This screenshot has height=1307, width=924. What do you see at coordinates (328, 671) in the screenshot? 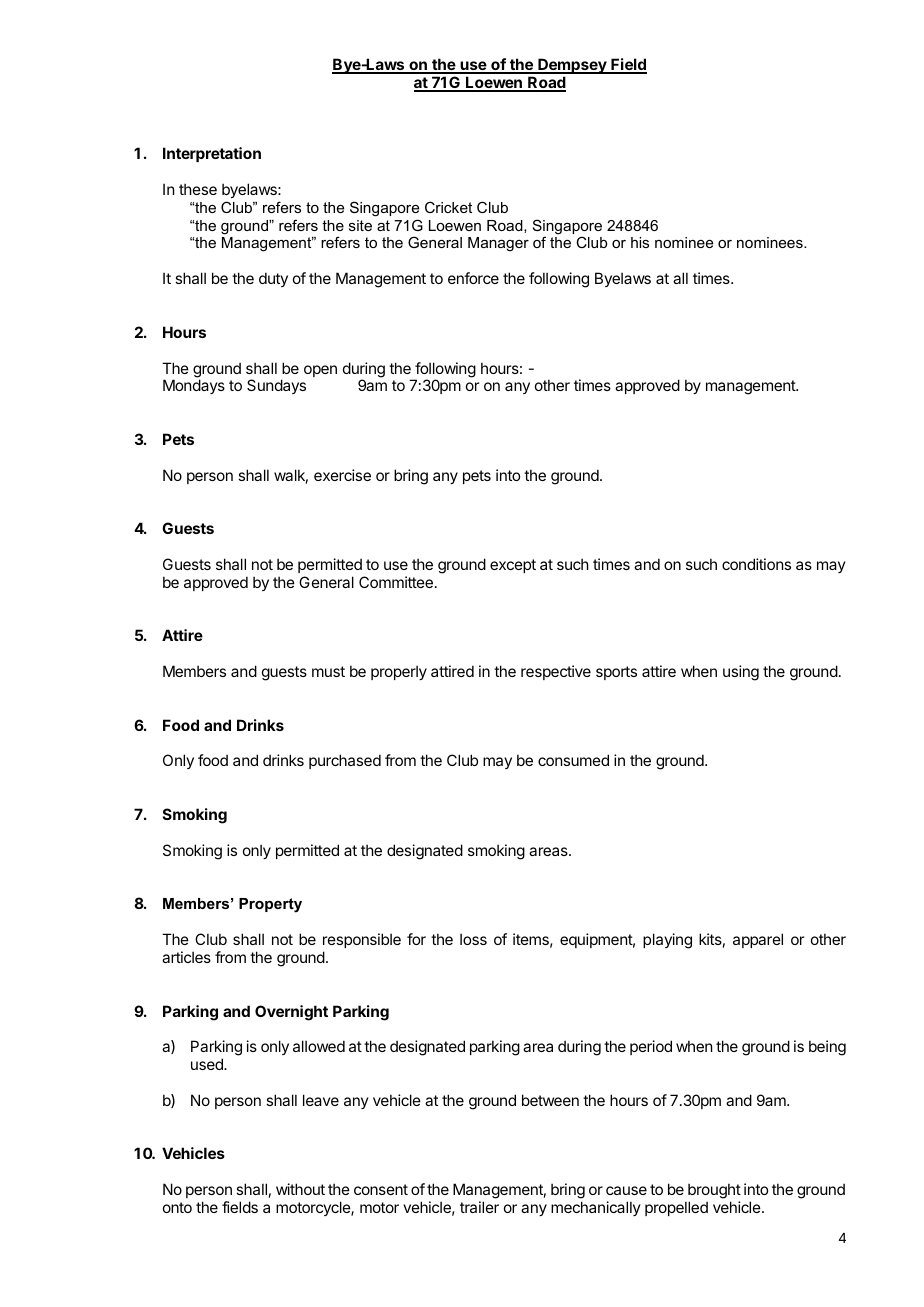
I see `must` at bounding box center [328, 671].
